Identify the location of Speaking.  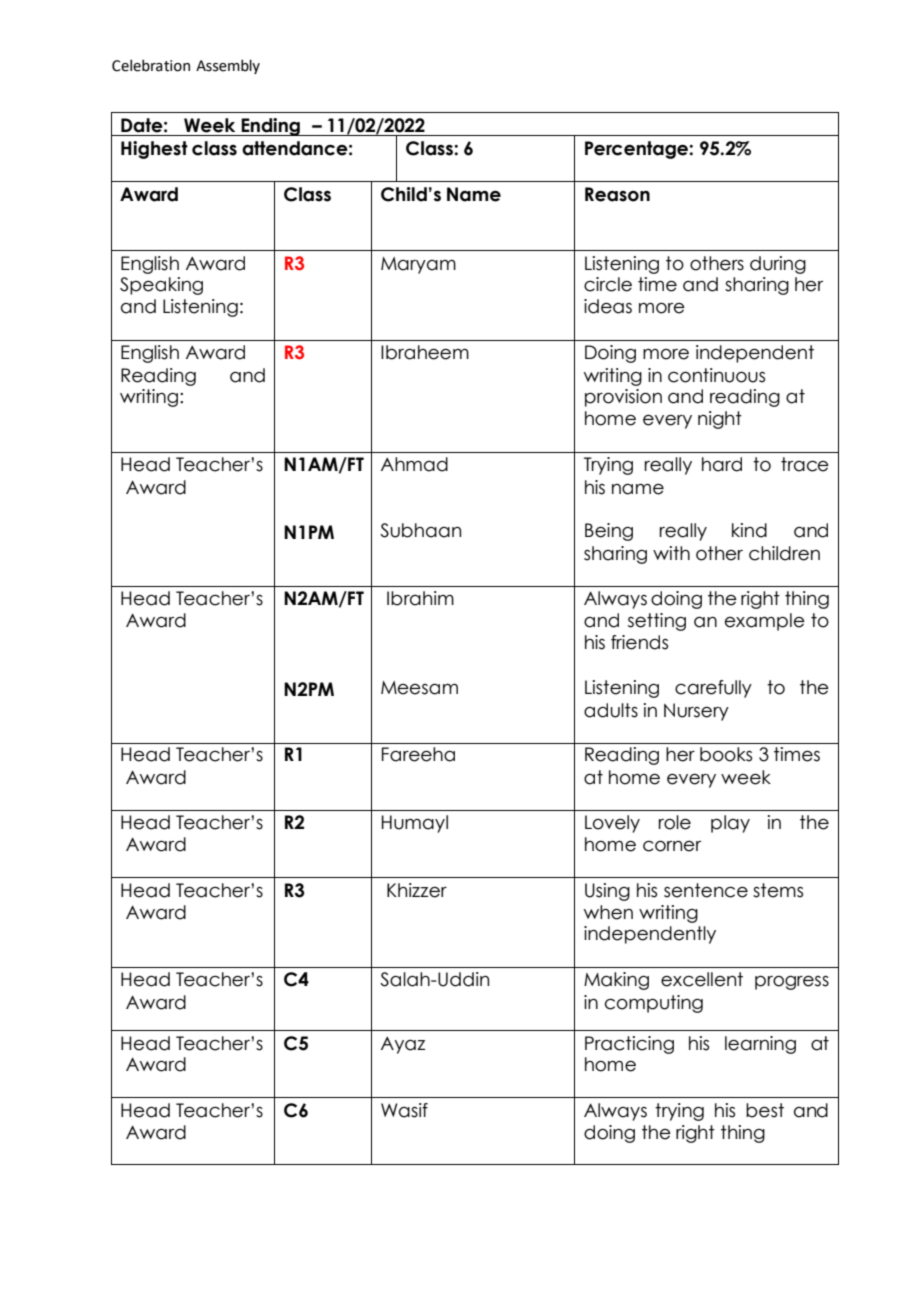
(161, 286).
